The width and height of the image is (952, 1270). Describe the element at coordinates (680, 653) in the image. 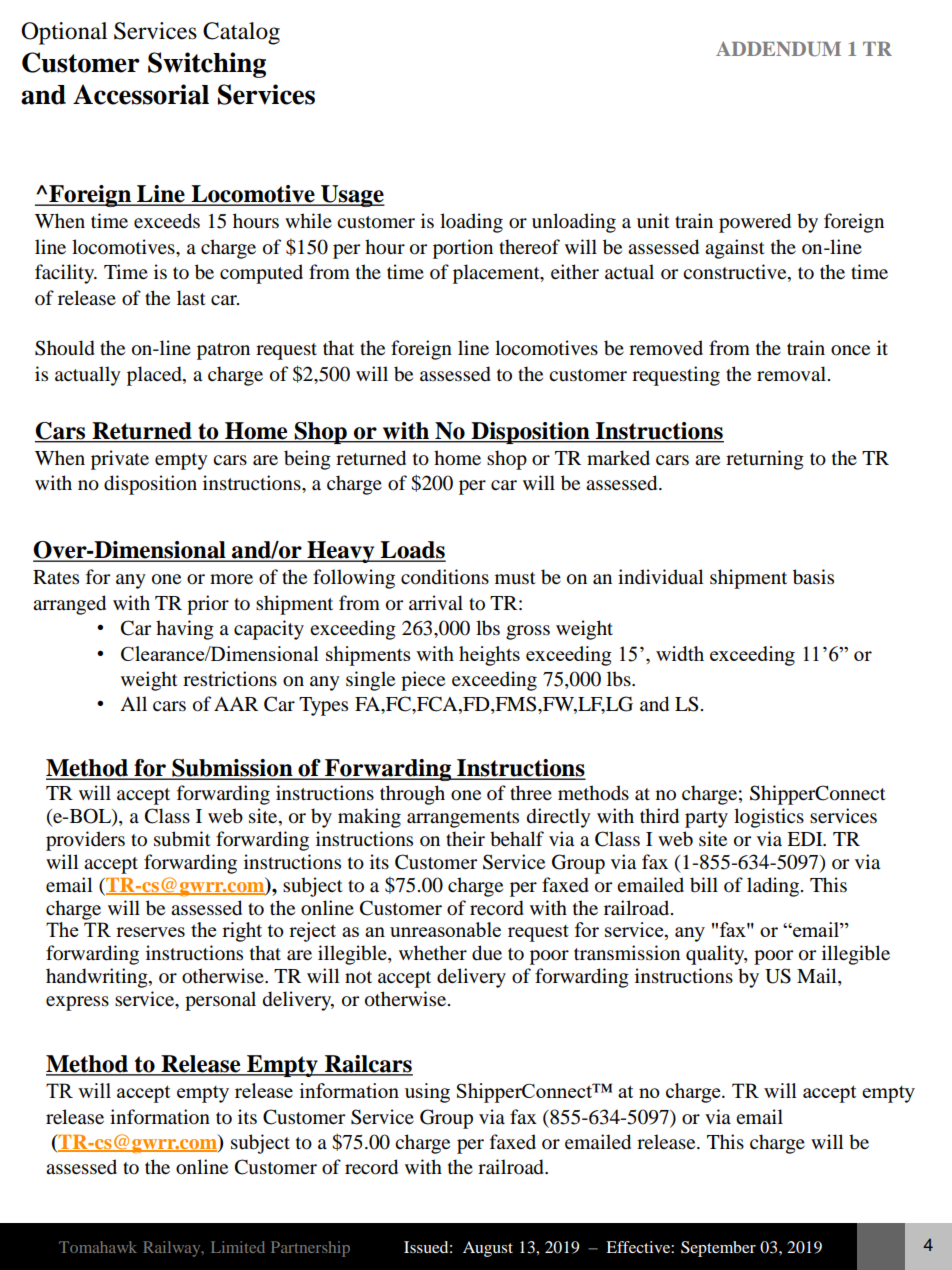

I see `width` at that location.
